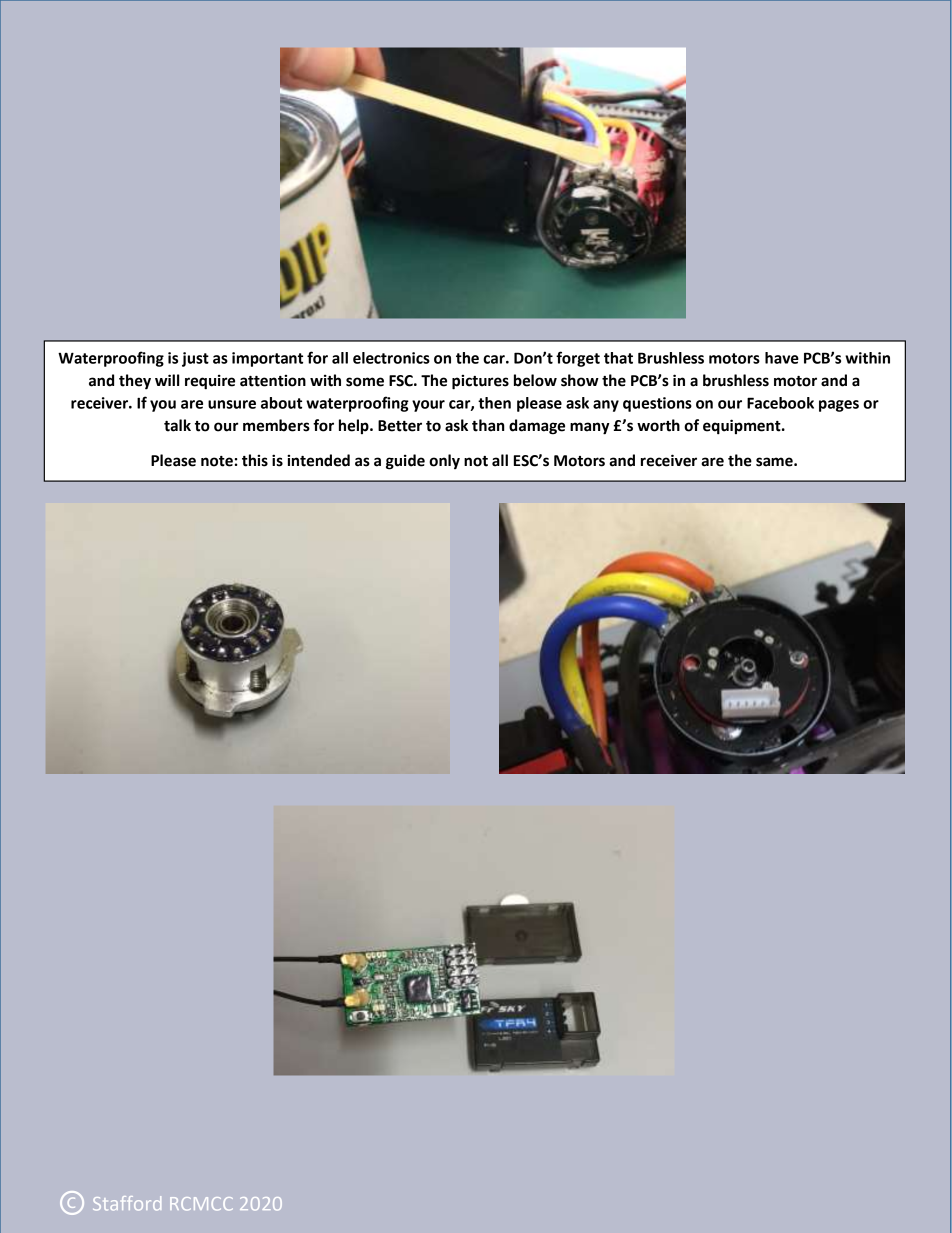  I want to click on unsure, so click(232, 404).
